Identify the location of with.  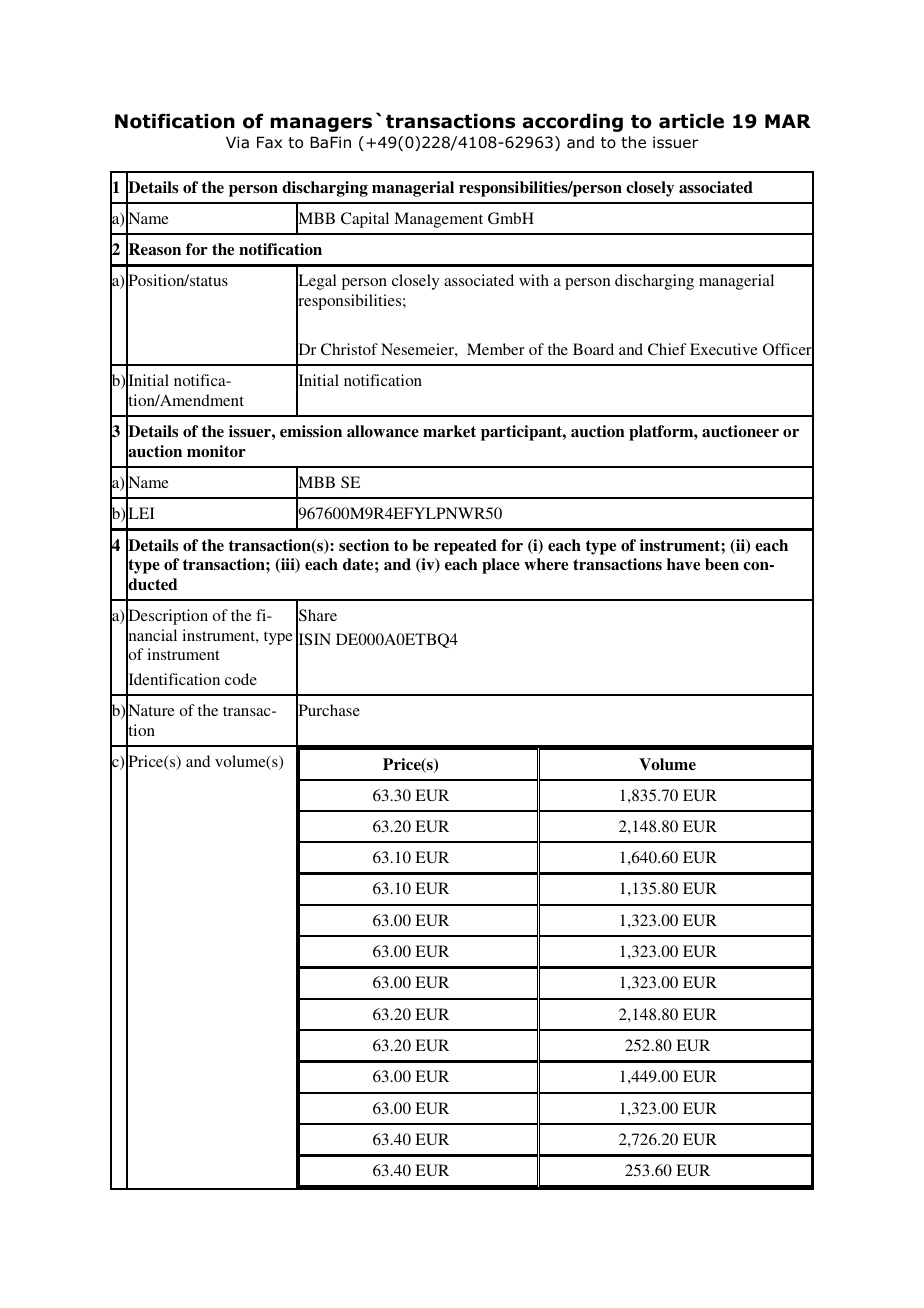
(534, 280).
